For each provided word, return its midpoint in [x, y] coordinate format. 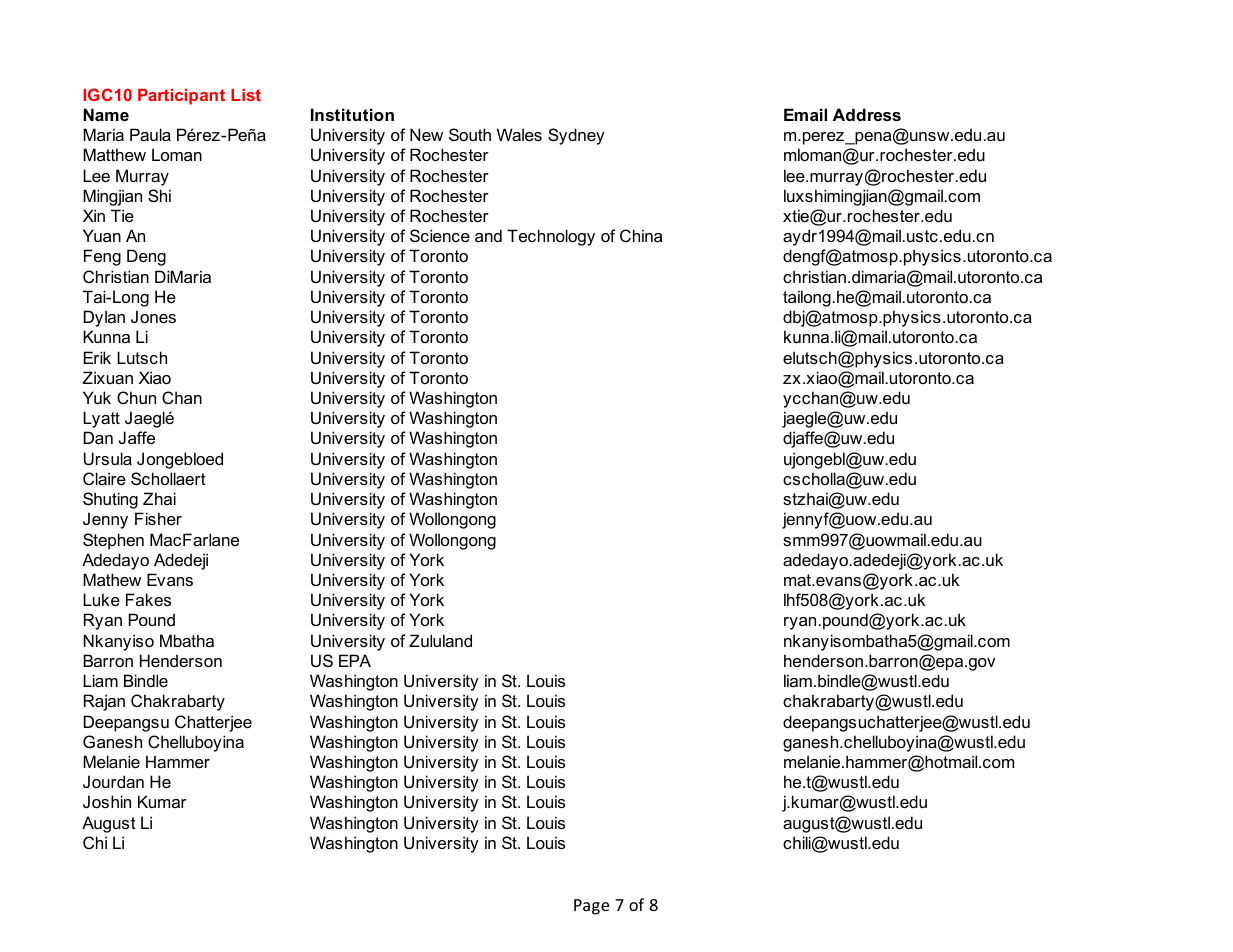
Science [440, 235]
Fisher [158, 518]
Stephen [113, 541]
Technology [551, 237]
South [470, 134]
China [641, 235]
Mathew [112, 579]
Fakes [148, 599]
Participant [181, 97]
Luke [101, 599]
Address [867, 114]
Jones [153, 316]
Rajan [104, 702]
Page [591, 907]
